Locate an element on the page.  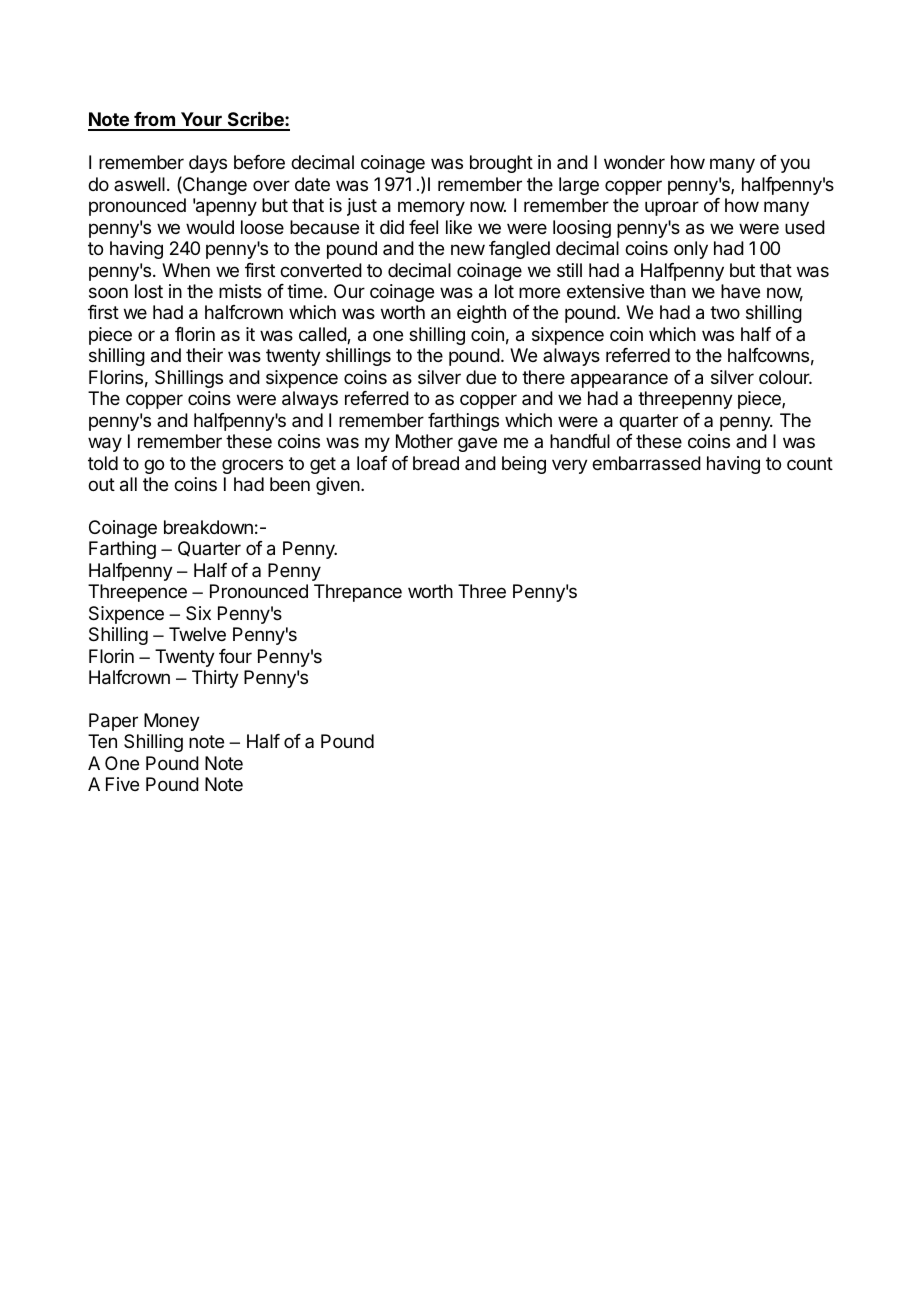
embarrassed is located at coordinates (646, 463).
